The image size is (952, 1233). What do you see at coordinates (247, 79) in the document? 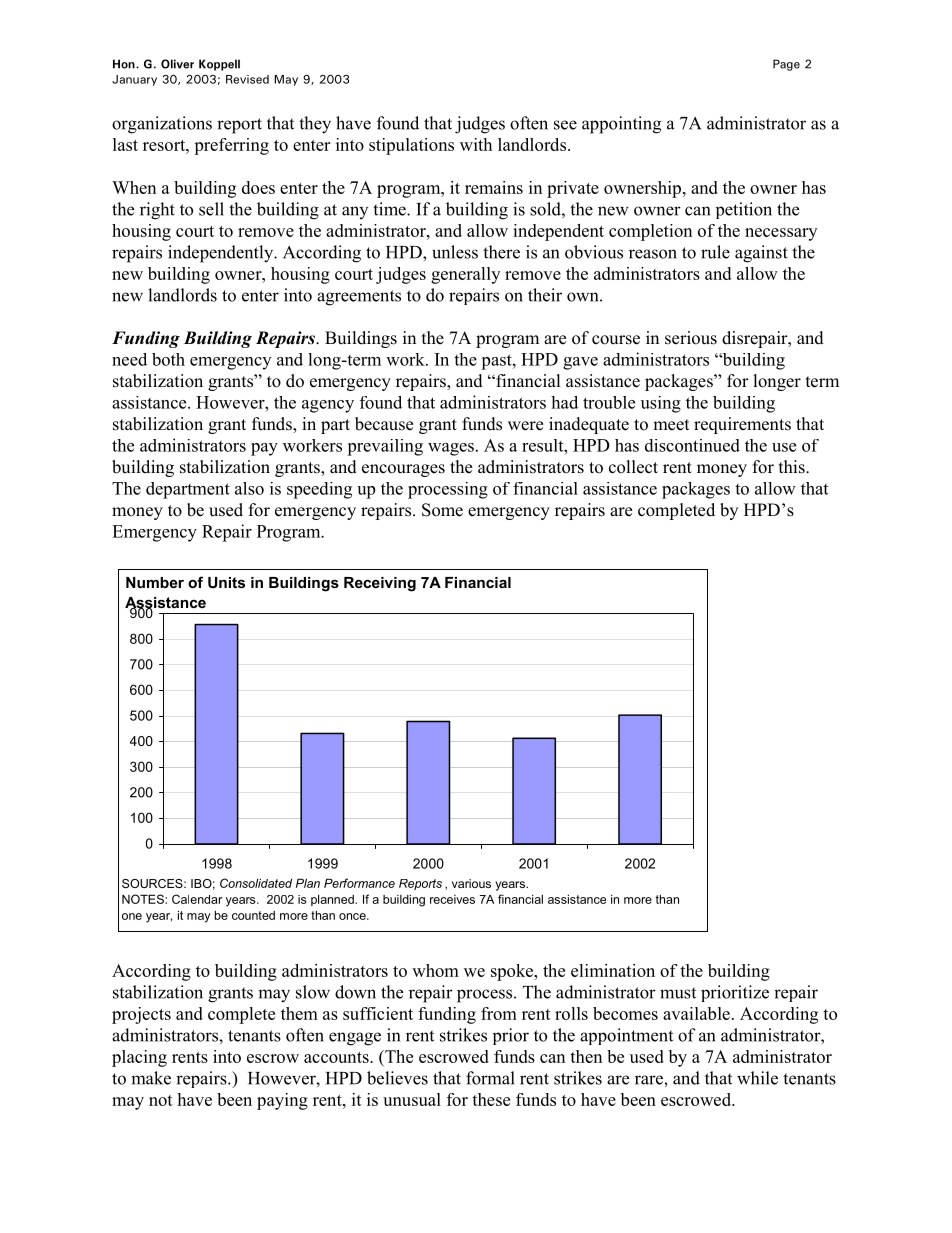
I see `Revised` at bounding box center [247, 79].
